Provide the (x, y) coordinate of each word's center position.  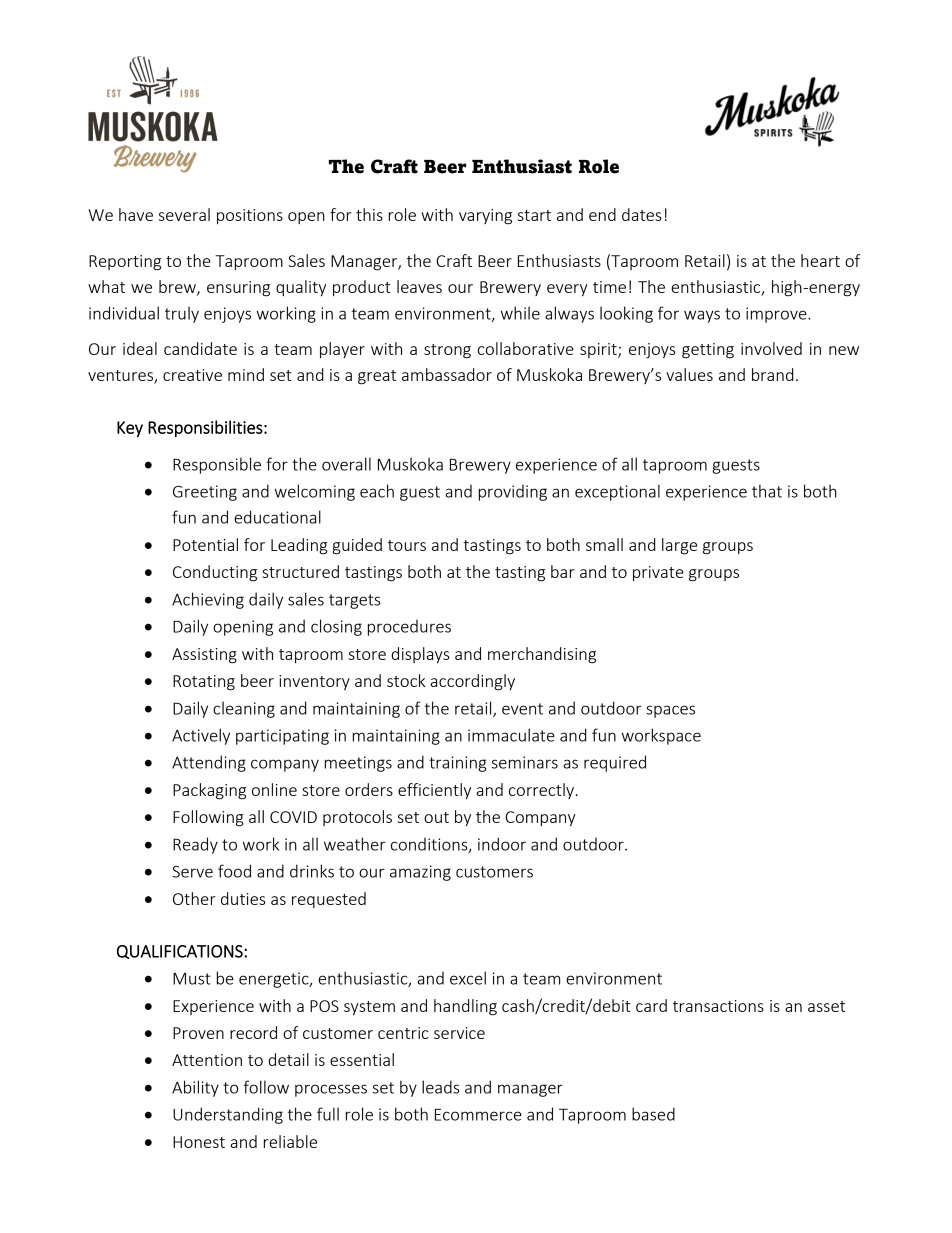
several (184, 214)
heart (820, 260)
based (653, 1114)
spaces (670, 711)
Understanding (228, 1115)
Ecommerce (478, 1114)
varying (485, 217)
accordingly (472, 682)
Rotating (204, 683)
